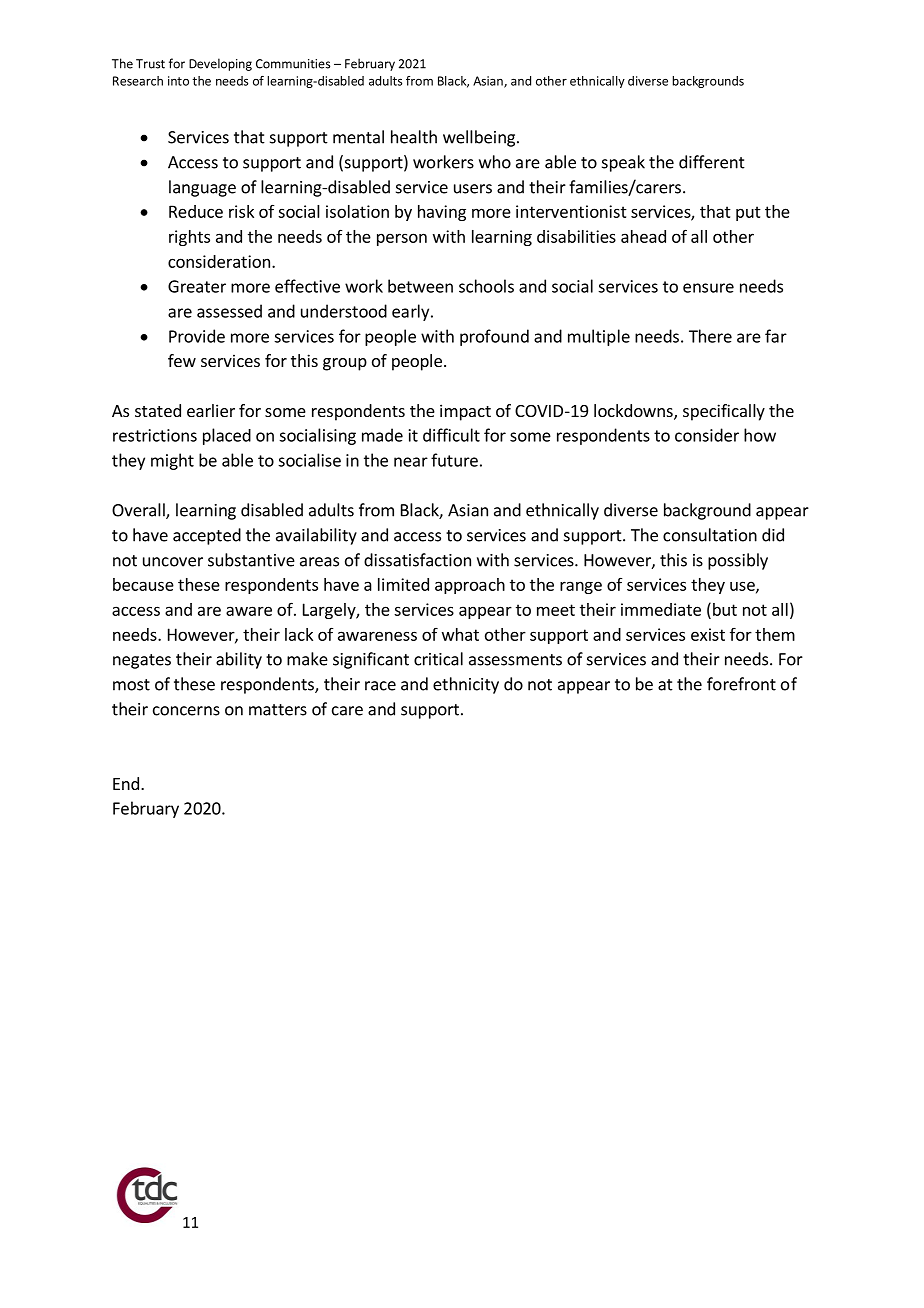 The height and width of the image is (1308, 924). What do you see at coordinates (143, 584) in the image?
I see `because` at bounding box center [143, 584].
